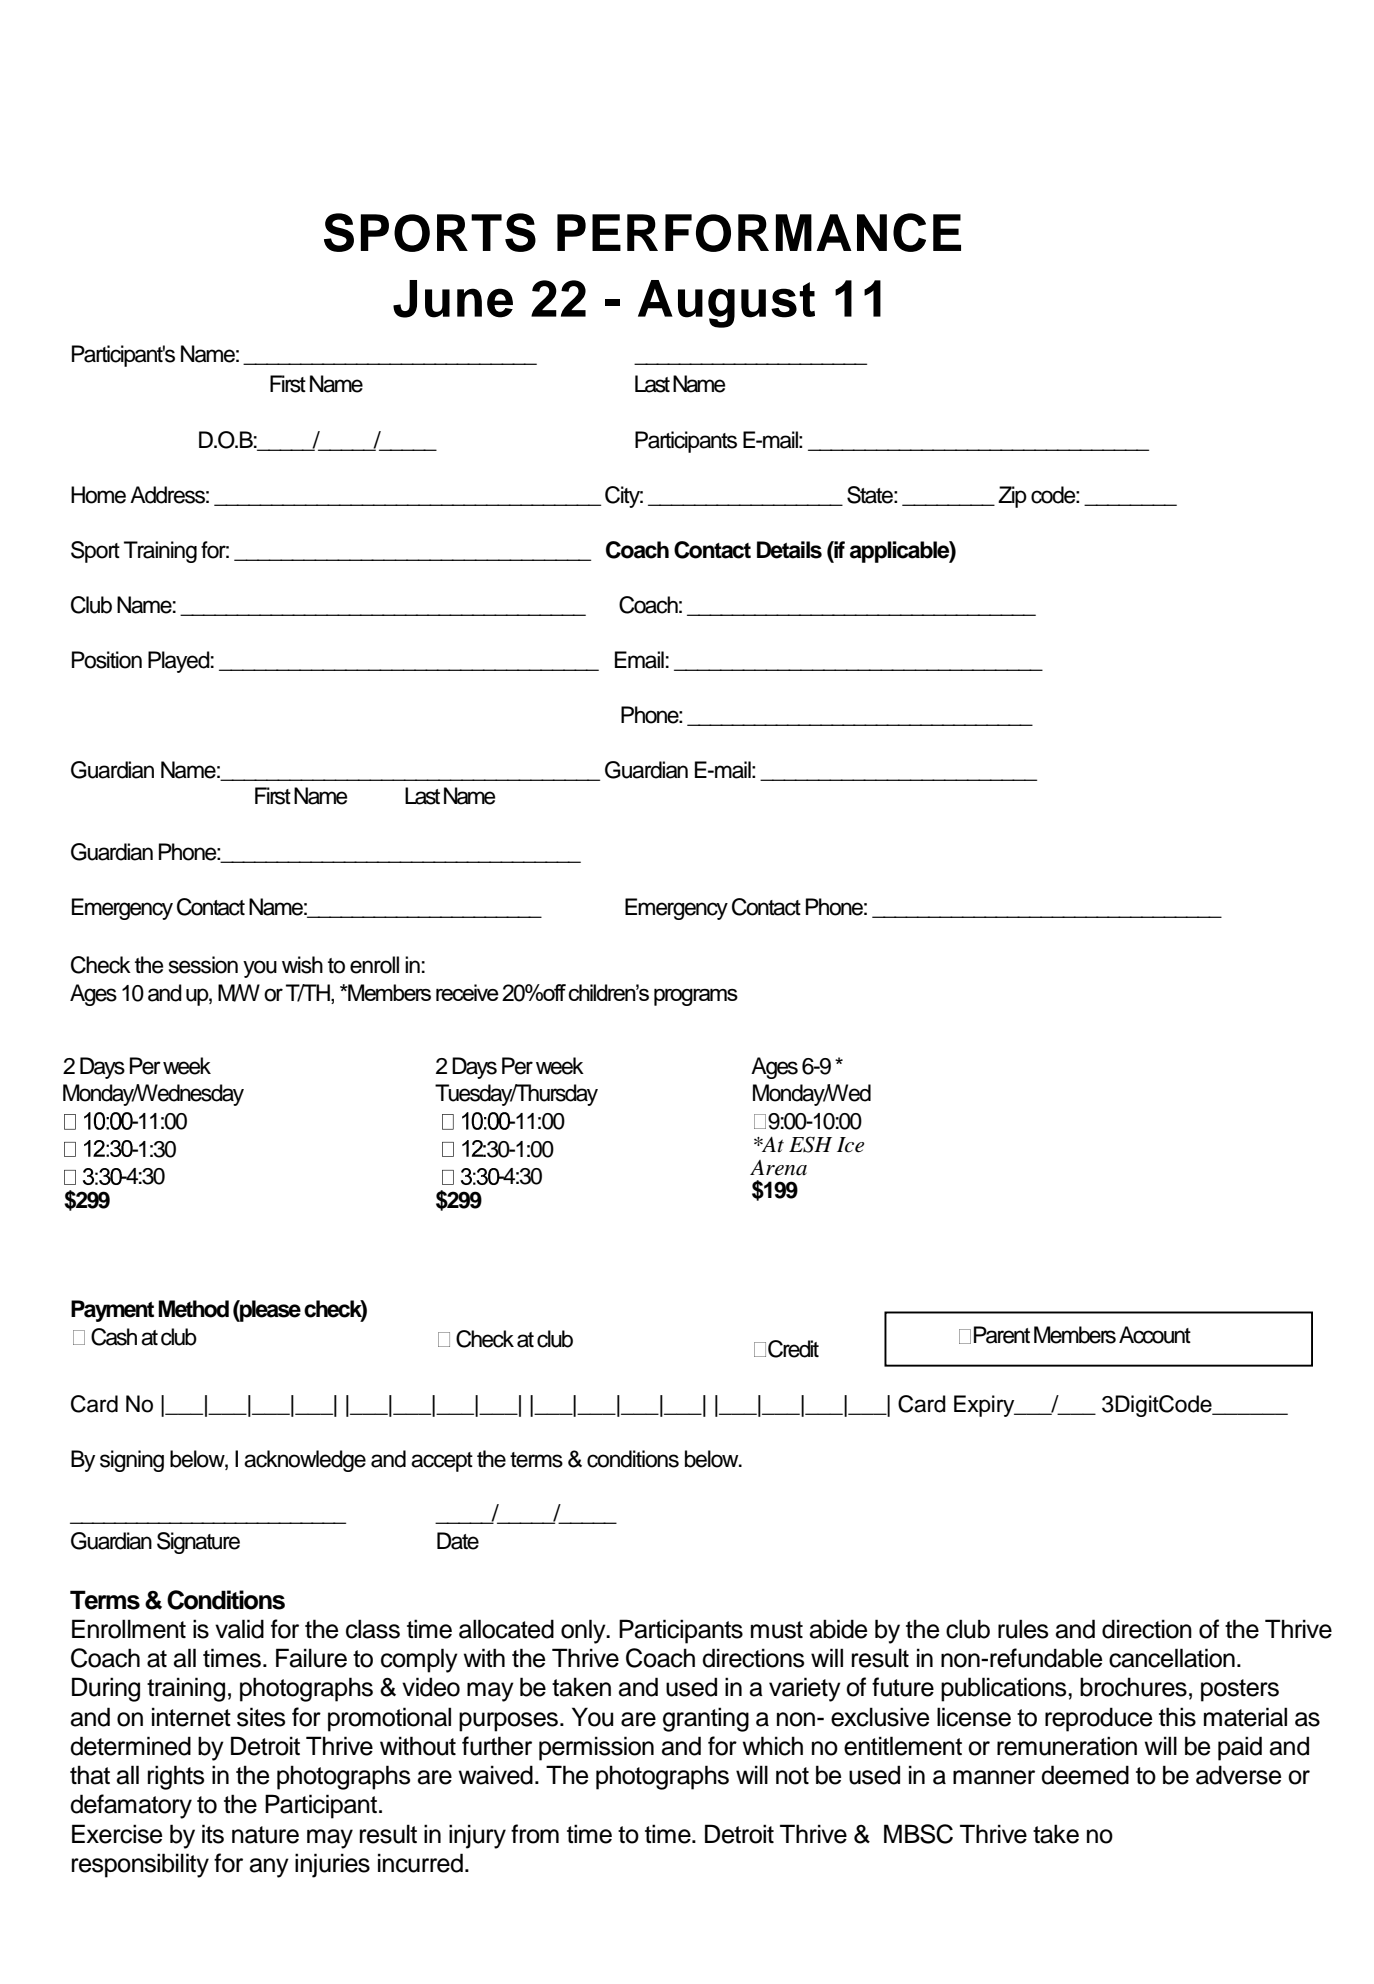  Describe the element at coordinates (789, 550) in the screenshot. I see `Details` at that location.
